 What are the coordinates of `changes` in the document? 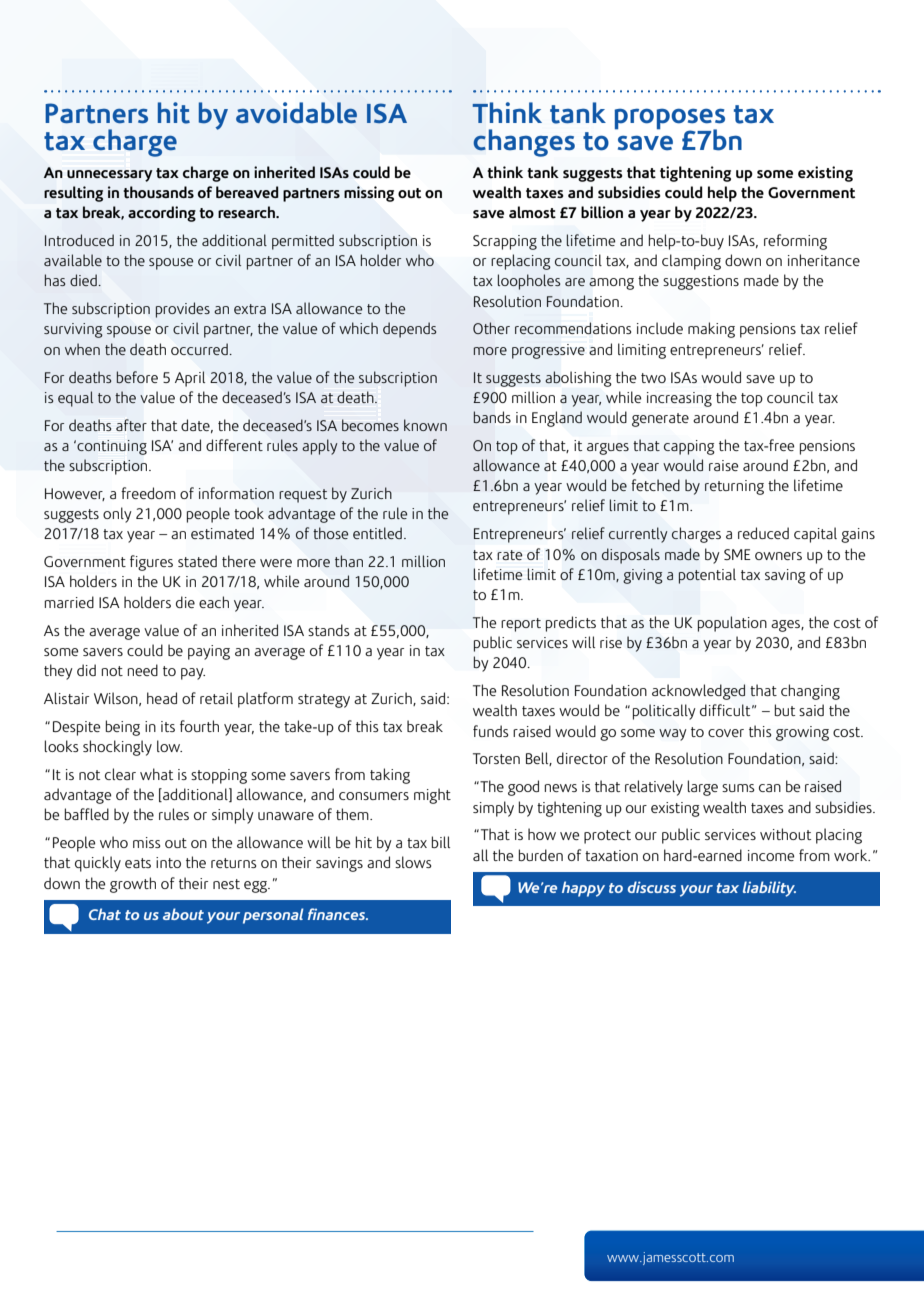 It's located at (524, 143).
